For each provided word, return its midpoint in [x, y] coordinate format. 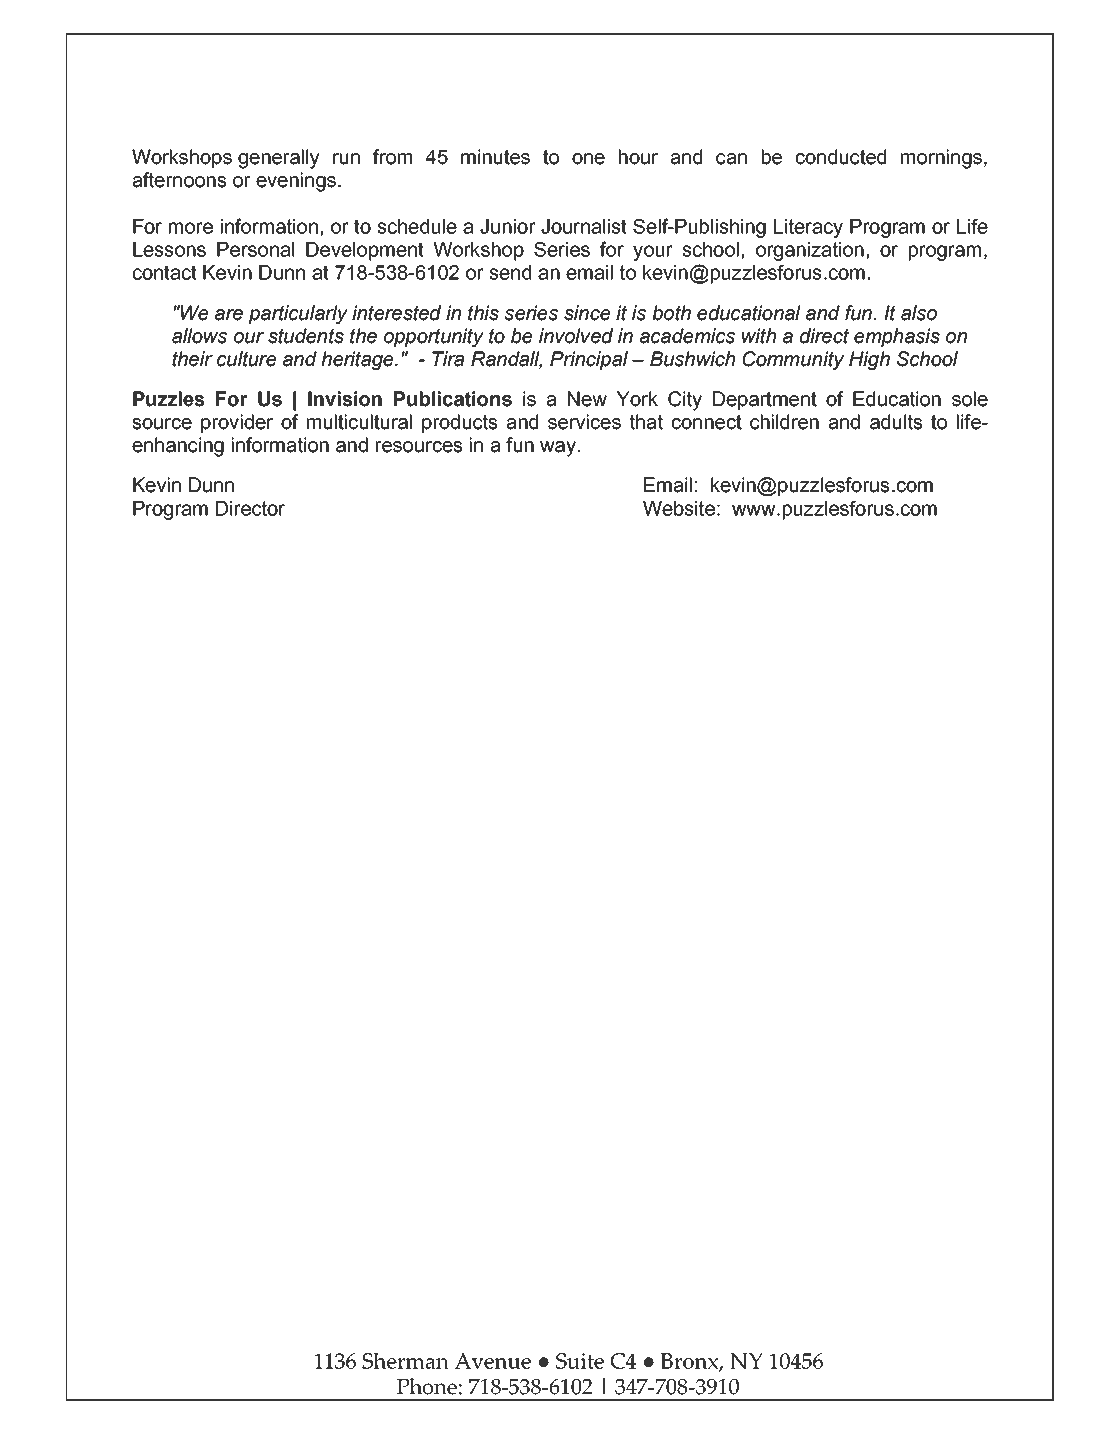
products [460, 423]
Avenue [493, 1361]
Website [679, 508]
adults [896, 422]
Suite [580, 1361]
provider [237, 423]
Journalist [584, 226]
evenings [296, 182]
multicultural [359, 422]
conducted [841, 157]
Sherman [405, 1361]
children [784, 422]
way [558, 449]
